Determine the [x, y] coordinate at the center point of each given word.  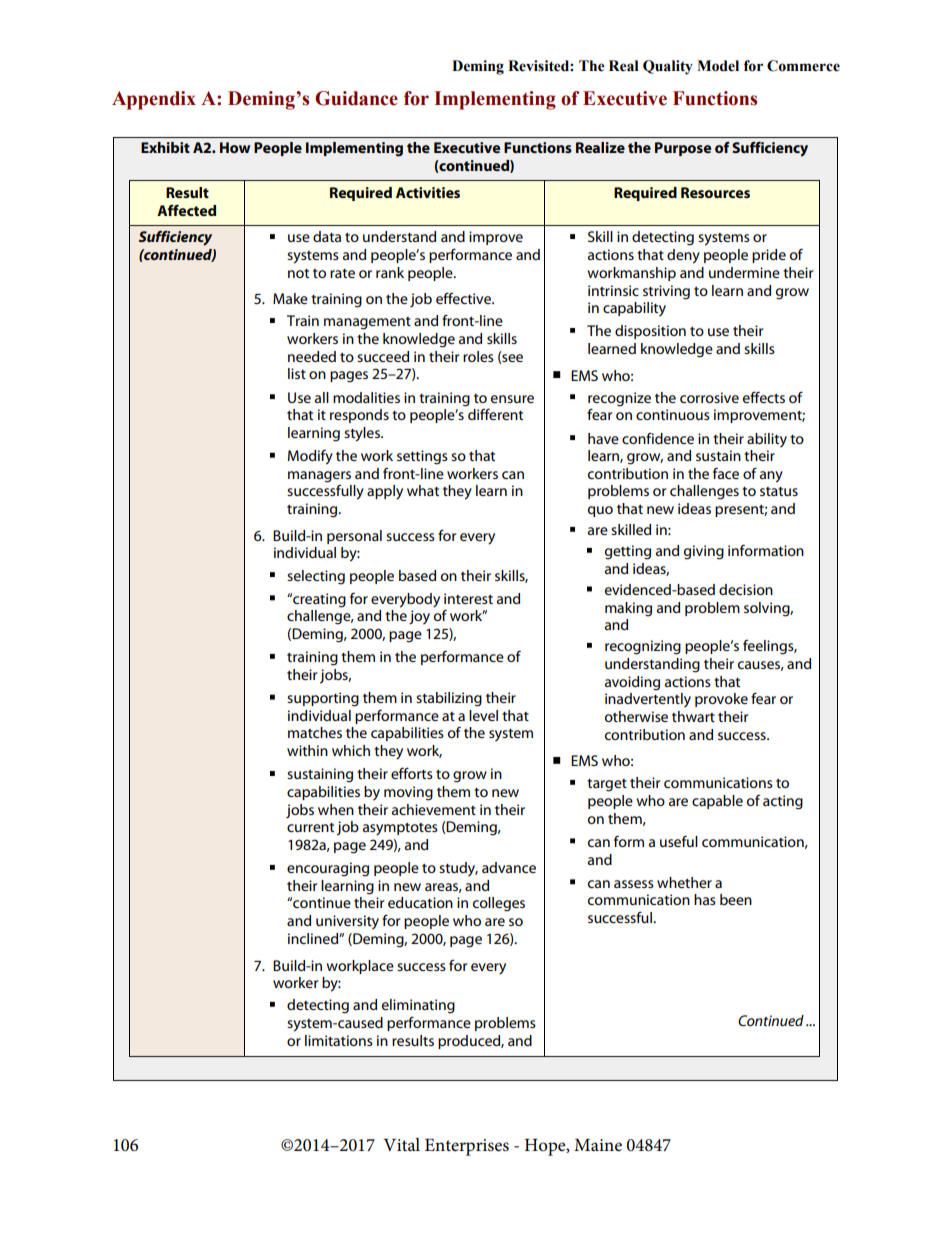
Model [718, 66]
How [235, 147]
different [495, 414]
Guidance [356, 98]
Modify [310, 457]
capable [717, 802]
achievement [434, 809]
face [726, 473]
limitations [339, 1040]
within [307, 750]
